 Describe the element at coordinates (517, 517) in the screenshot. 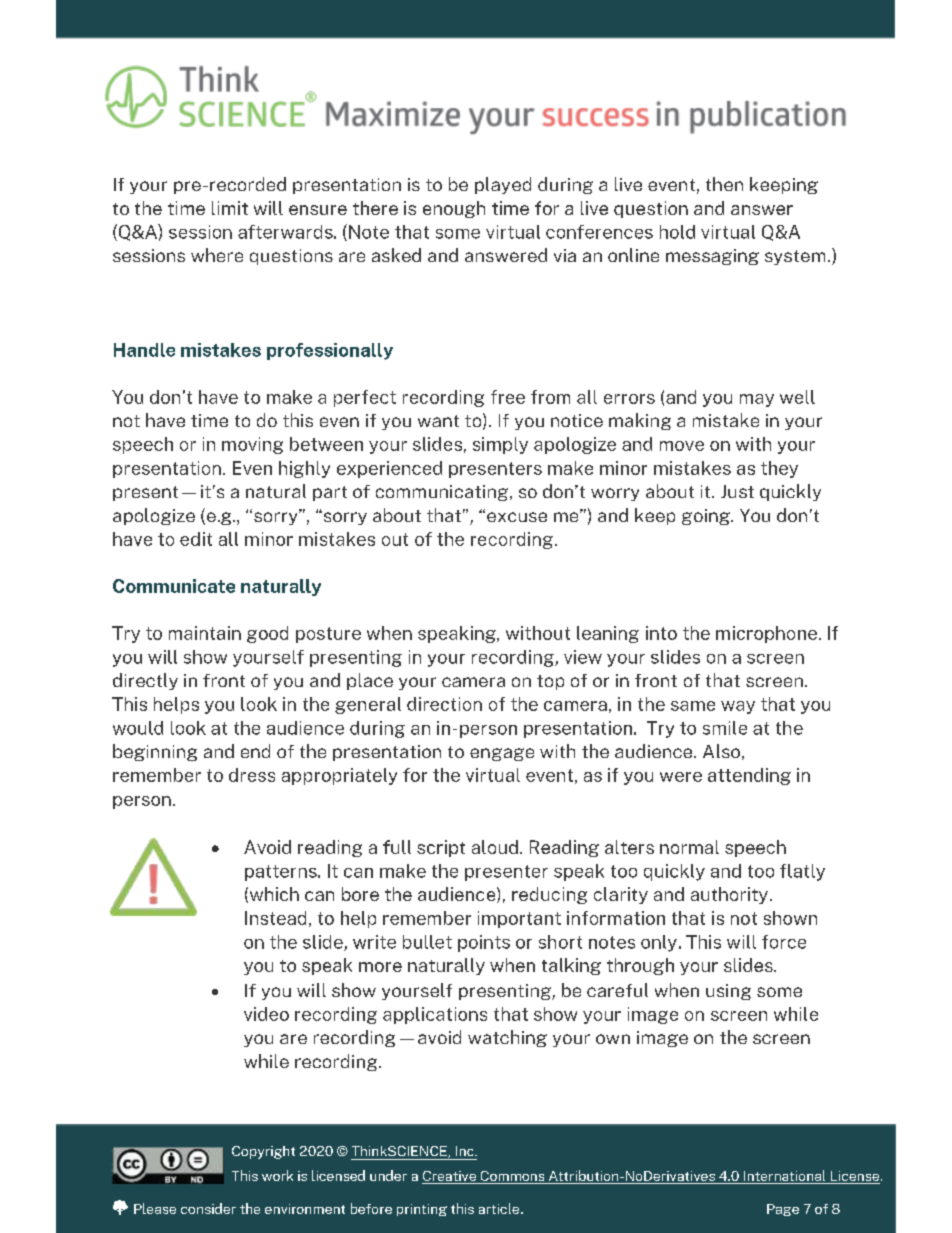

I see `excuse` at that location.
